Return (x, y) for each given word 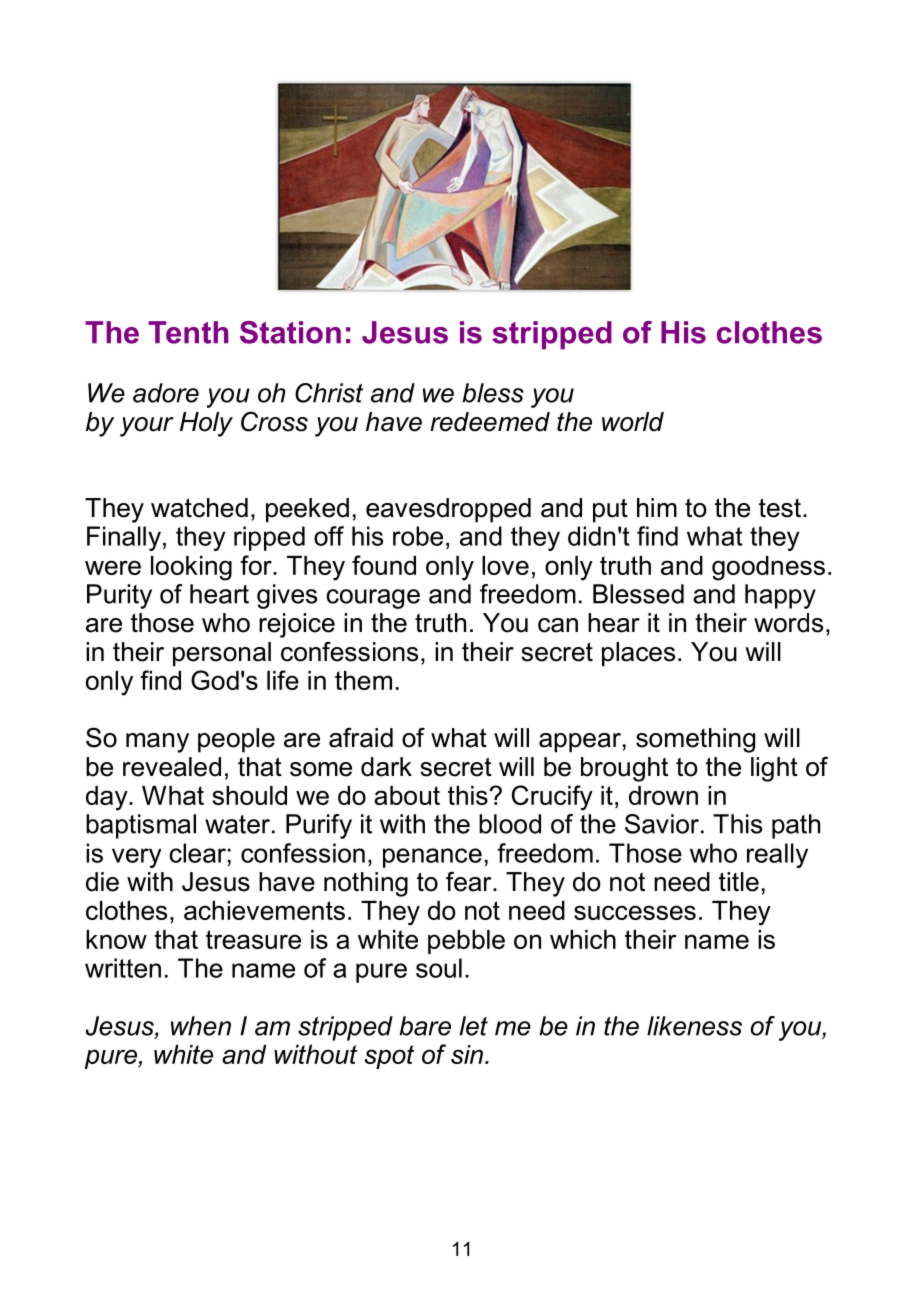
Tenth (188, 332)
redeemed (490, 422)
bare (425, 1026)
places (638, 654)
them (363, 680)
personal (222, 654)
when (201, 1026)
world (633, 422)
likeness (694, 1026)
